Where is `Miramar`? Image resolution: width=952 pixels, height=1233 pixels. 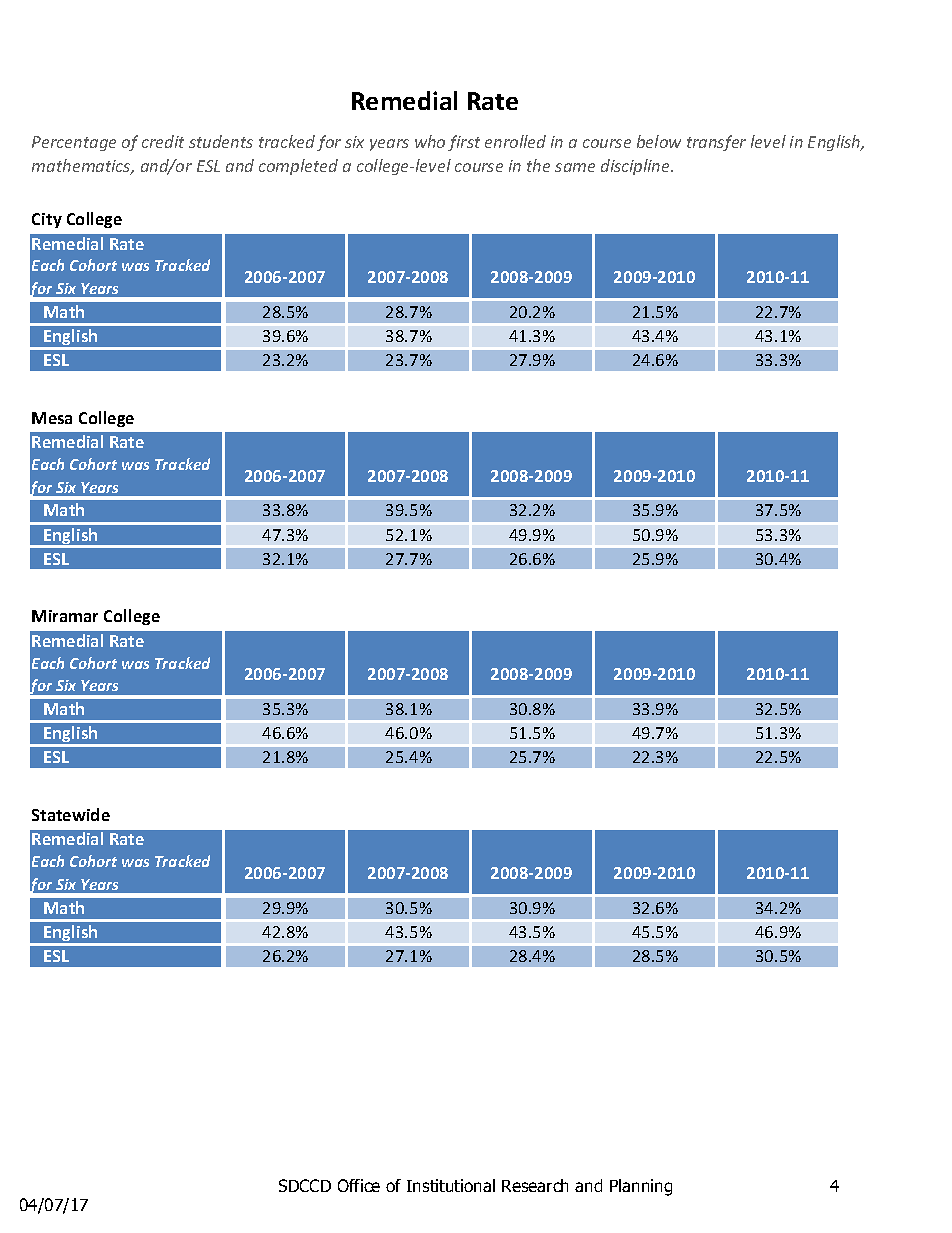
Miramar is located at coordinates (65, 616).
